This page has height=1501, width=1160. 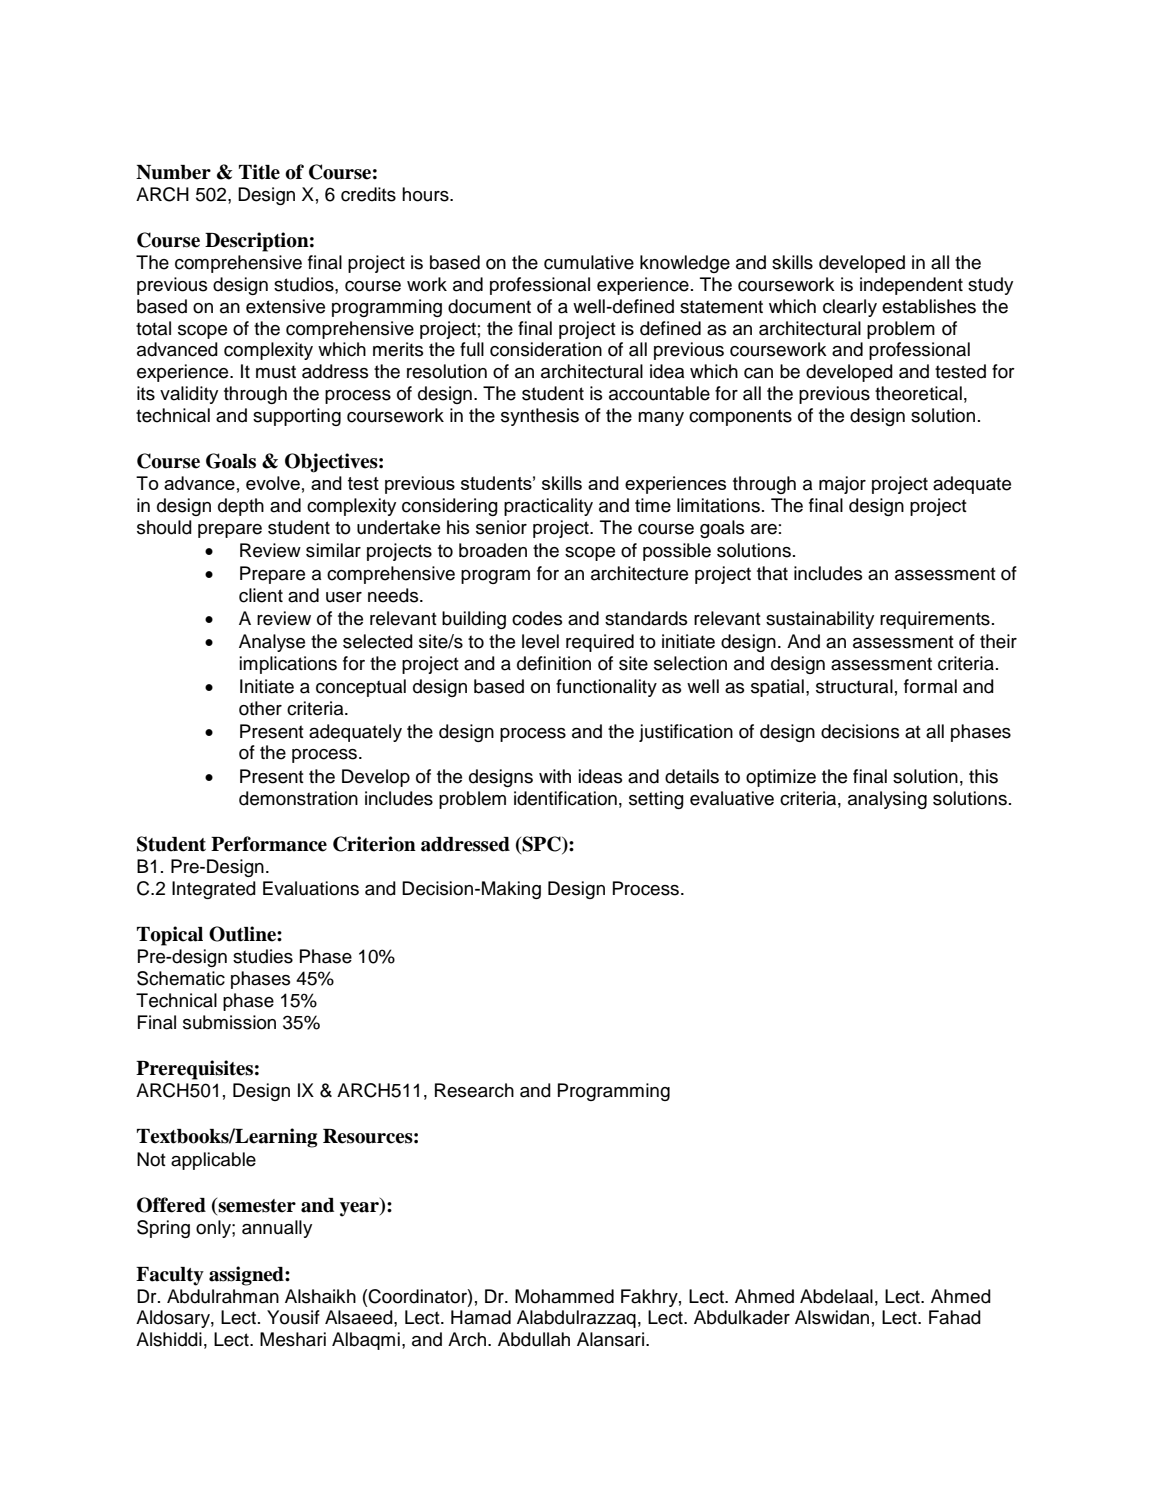 I want to click on assigned, so click(x=247, y=1276).
